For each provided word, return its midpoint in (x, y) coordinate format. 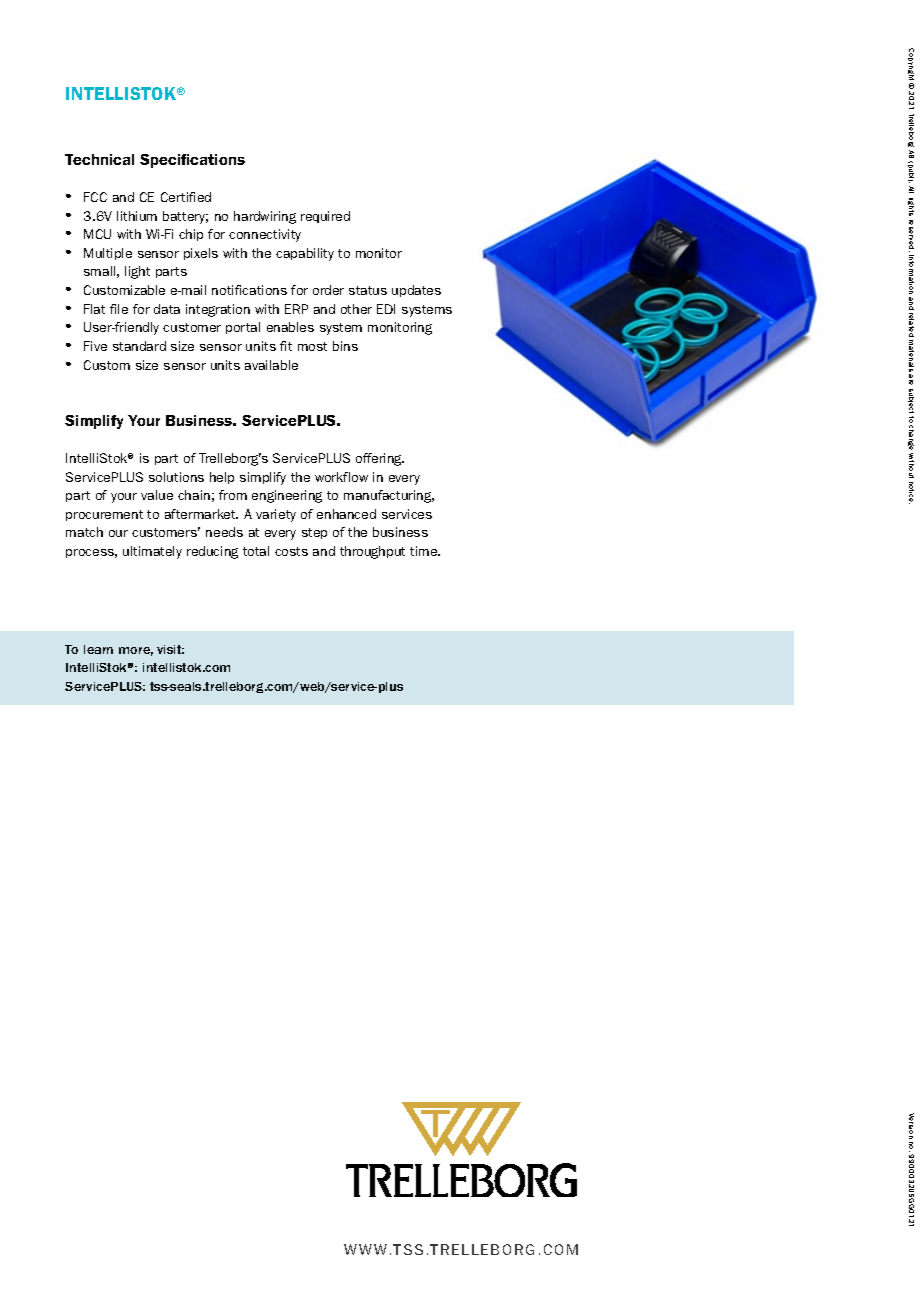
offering (380, 459)
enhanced (346, 514)
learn (98, 649)
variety (276, 515)
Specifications (192, 161)
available (271, 365)
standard (139, 346)
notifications (249, 290)
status (368, 290)
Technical (99, 159)
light (137, 272)
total (256, 551)
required (325, 217)
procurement (104, 515)
